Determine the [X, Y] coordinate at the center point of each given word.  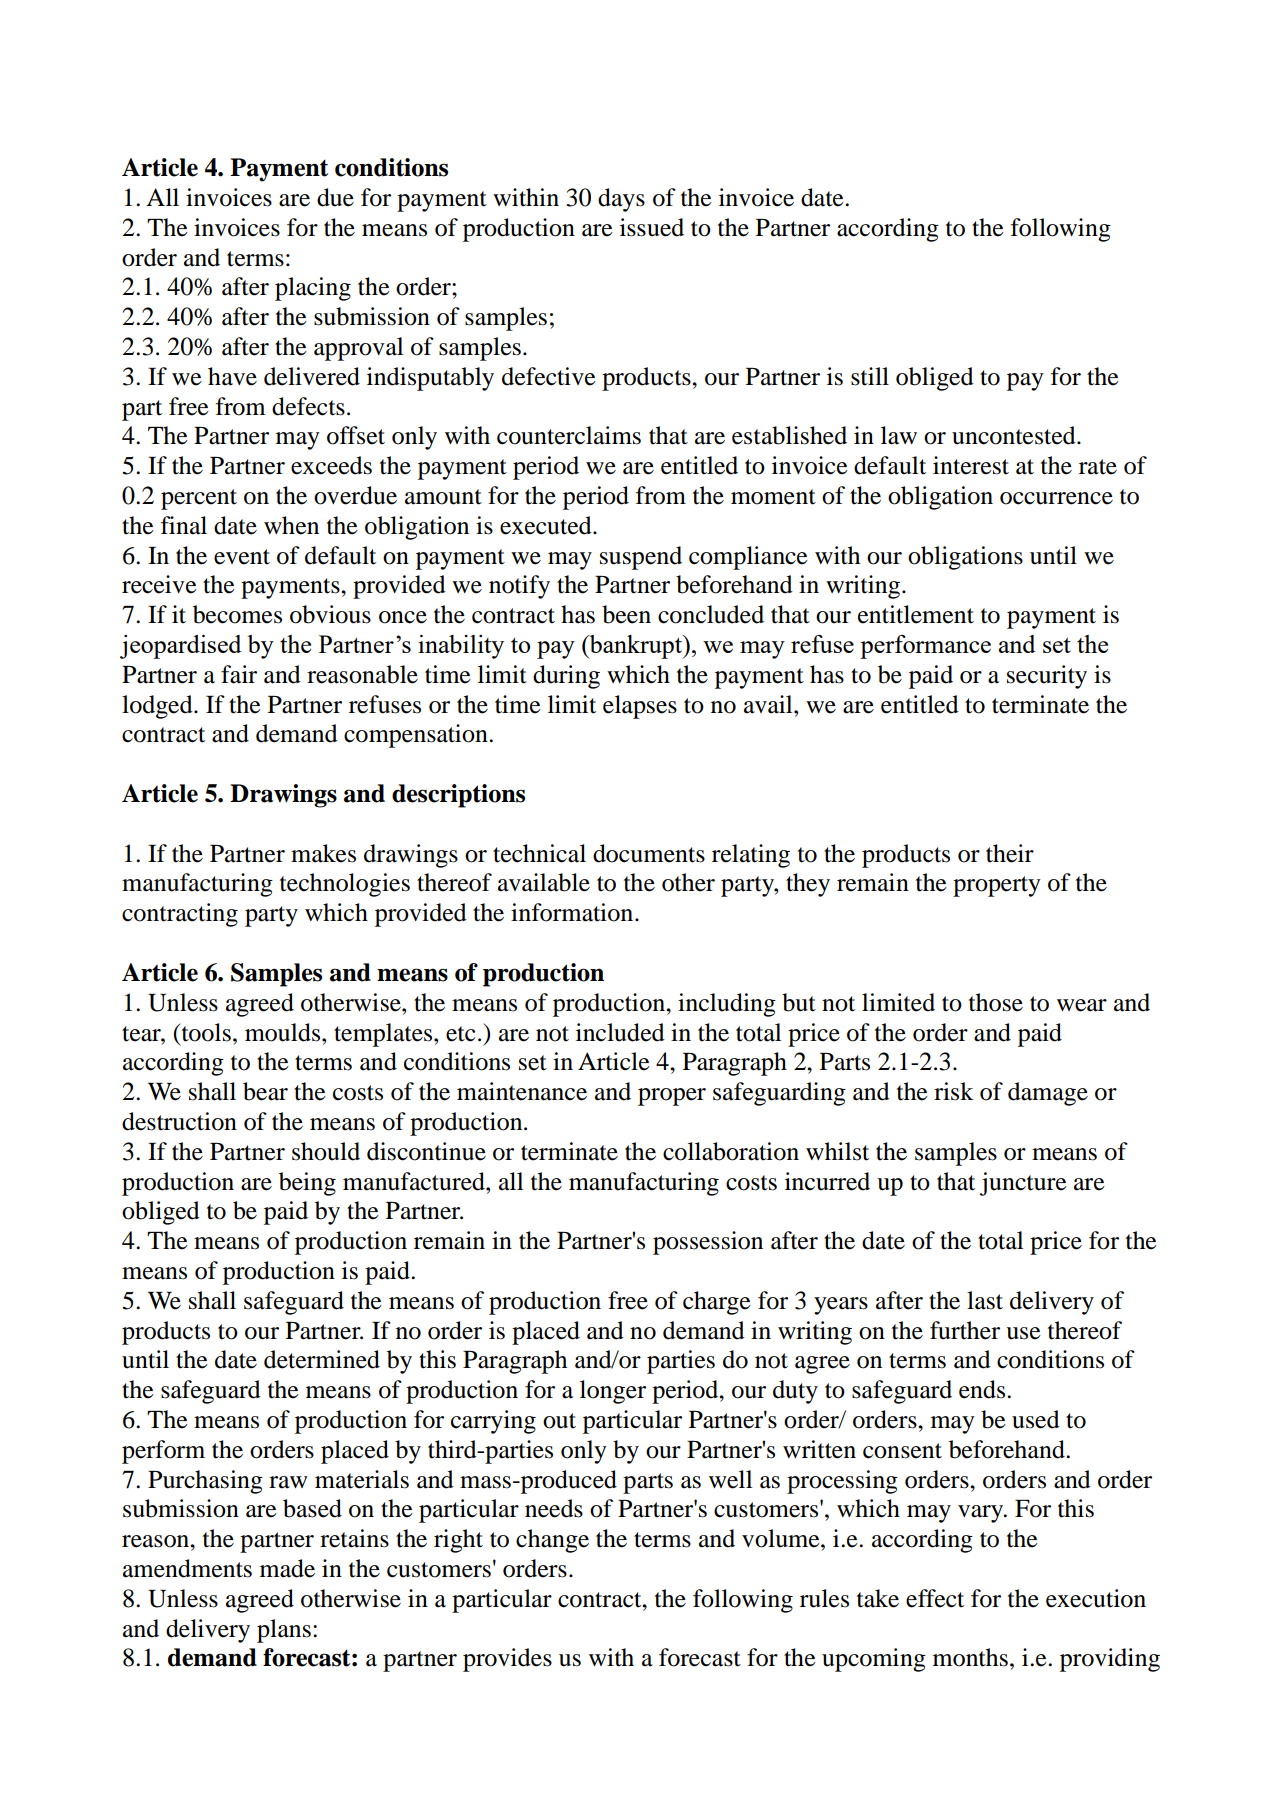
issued [652, 227]
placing [313, 289]
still [870, 376]
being [307, 1184]
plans [284, 1631]
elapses [640, 707]
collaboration [731, 1151]
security [1047, 677]
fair [239, 674]
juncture [1023, 1184]
